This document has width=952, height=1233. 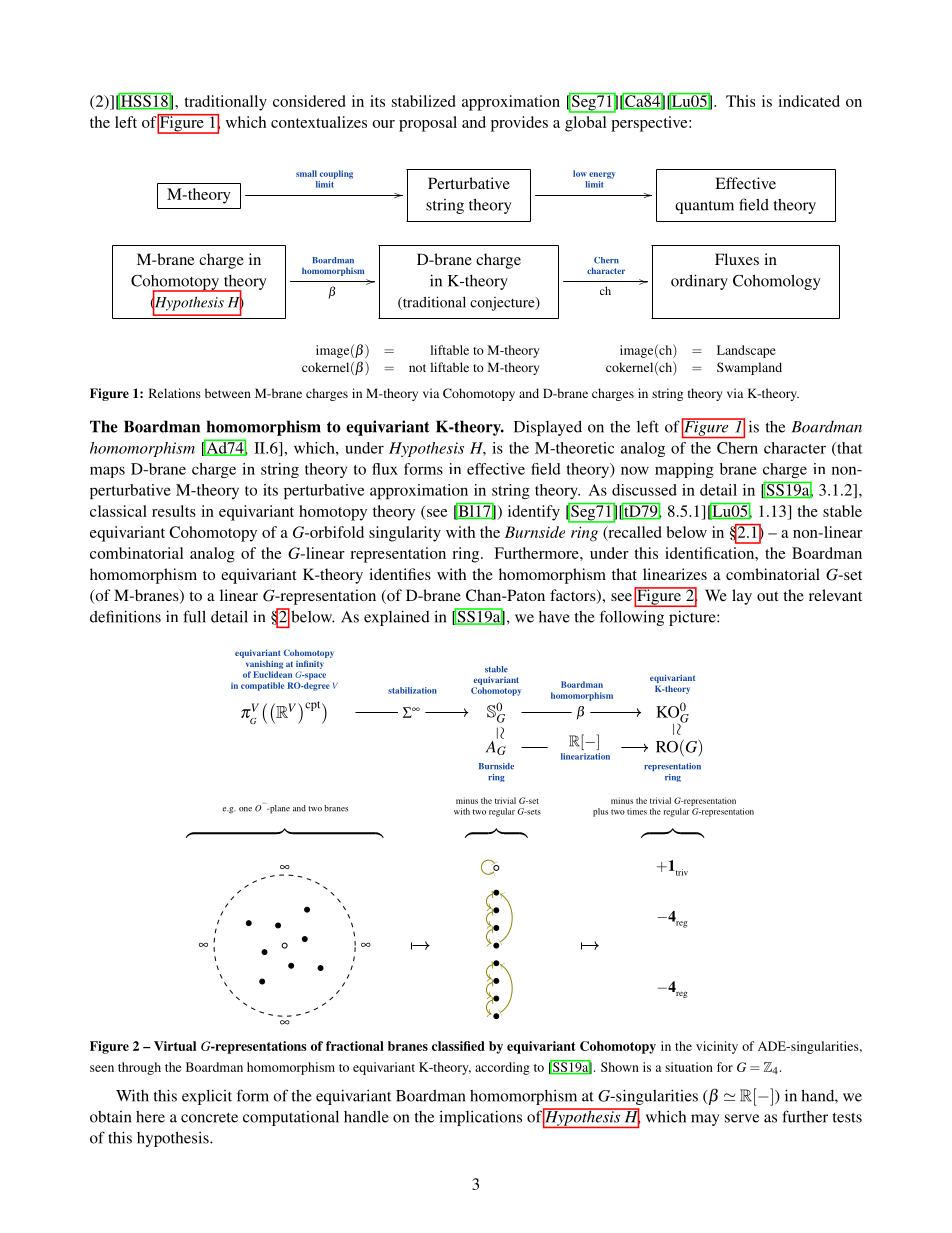 What do you see at coordinates (309, 101) in the document?
I see `considered` at bounding box center [309, 101].
